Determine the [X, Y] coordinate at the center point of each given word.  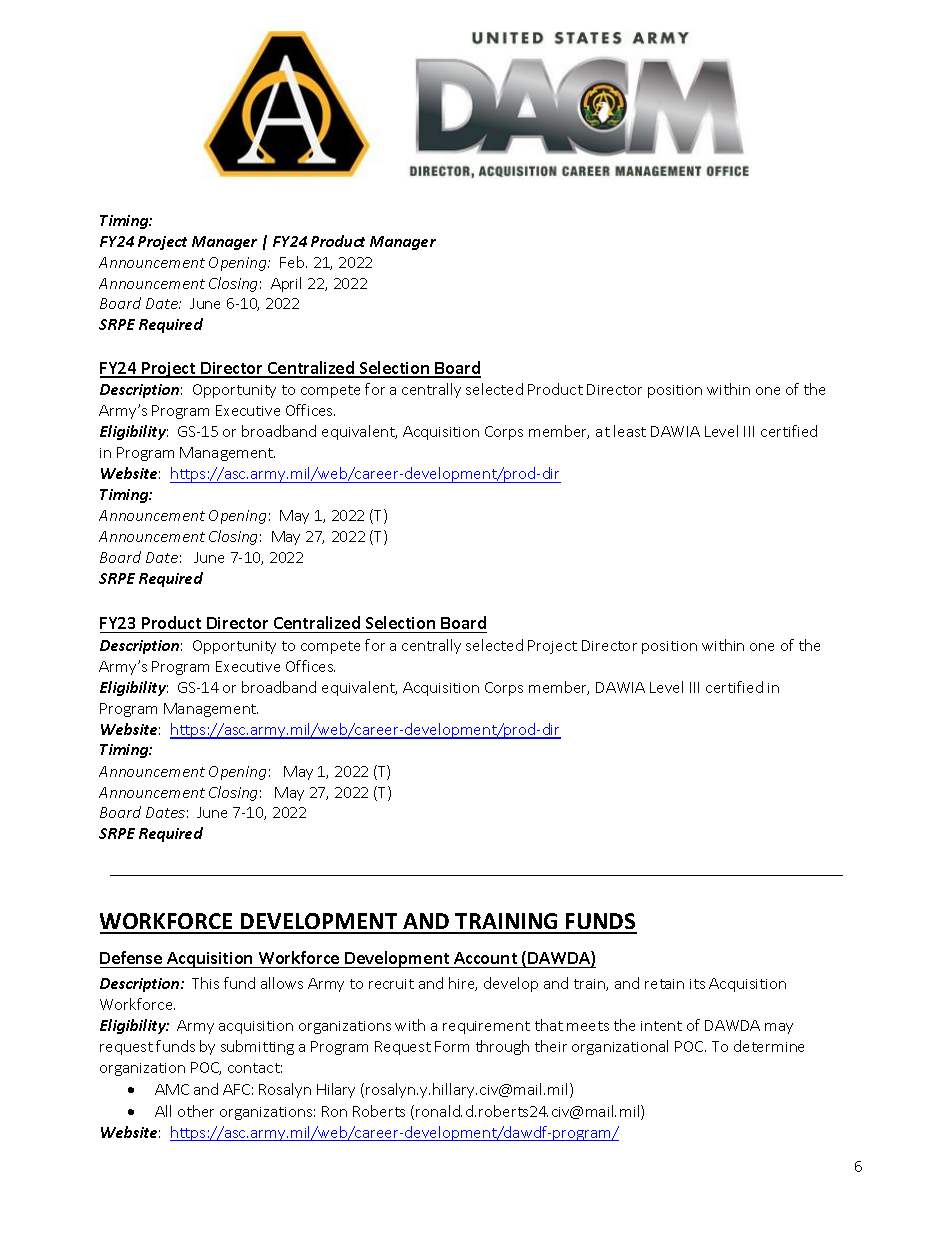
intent [661, 1026]
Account [485, 958]
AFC [236, 1089]
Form [452, 1046]
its [697, 984]
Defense [131, 957]
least [630, 431]
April [286, 284]
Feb [293, 262]
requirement [486, 1027]
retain [664, 984]
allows [282, 983]
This [205, 983]
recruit [391, 984]
